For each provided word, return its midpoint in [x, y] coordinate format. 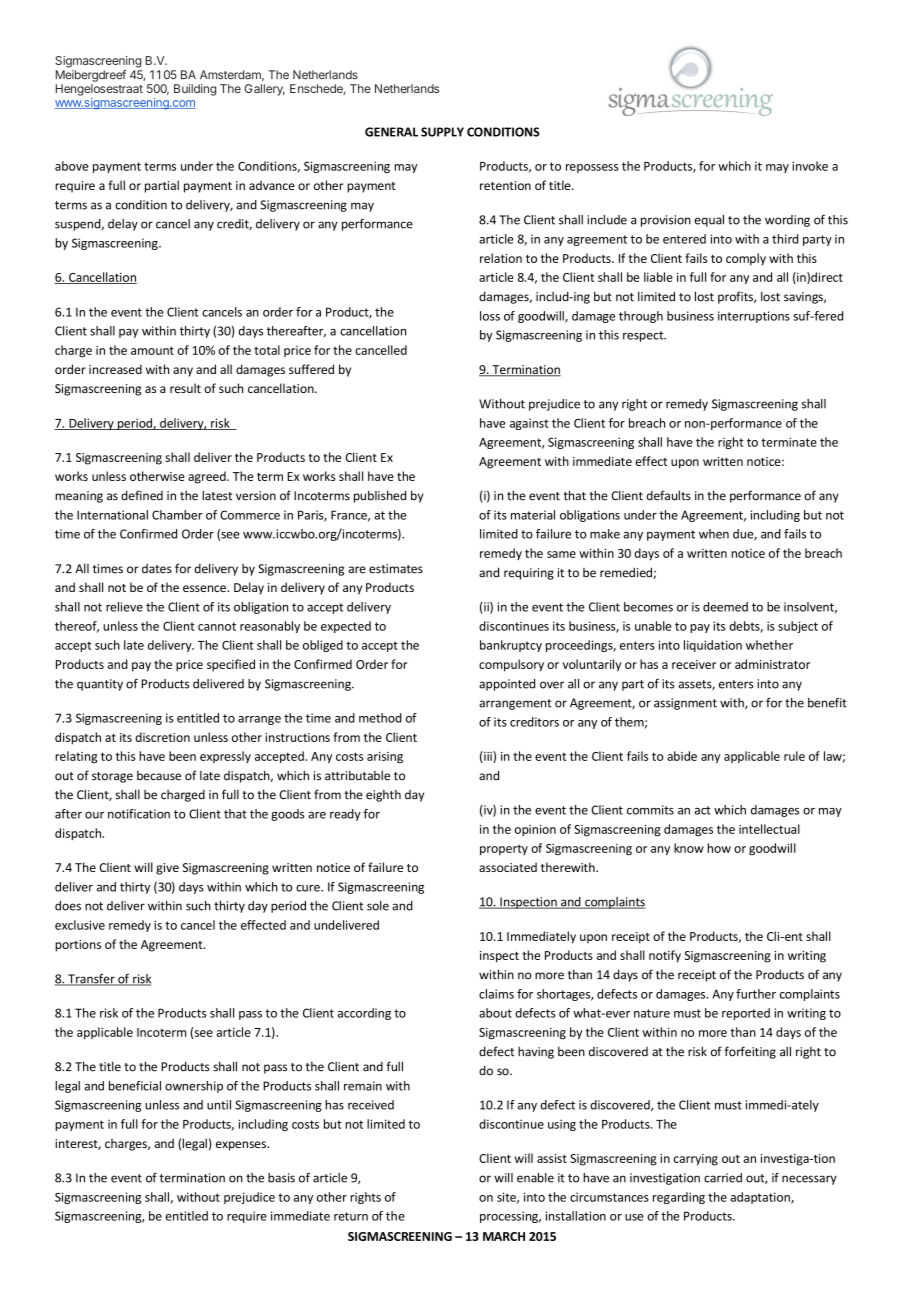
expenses [242, 1146]
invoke [810, 166]
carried [723, 1178]
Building [195, 90]
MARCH [504, 1236]
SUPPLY [442, 132]
